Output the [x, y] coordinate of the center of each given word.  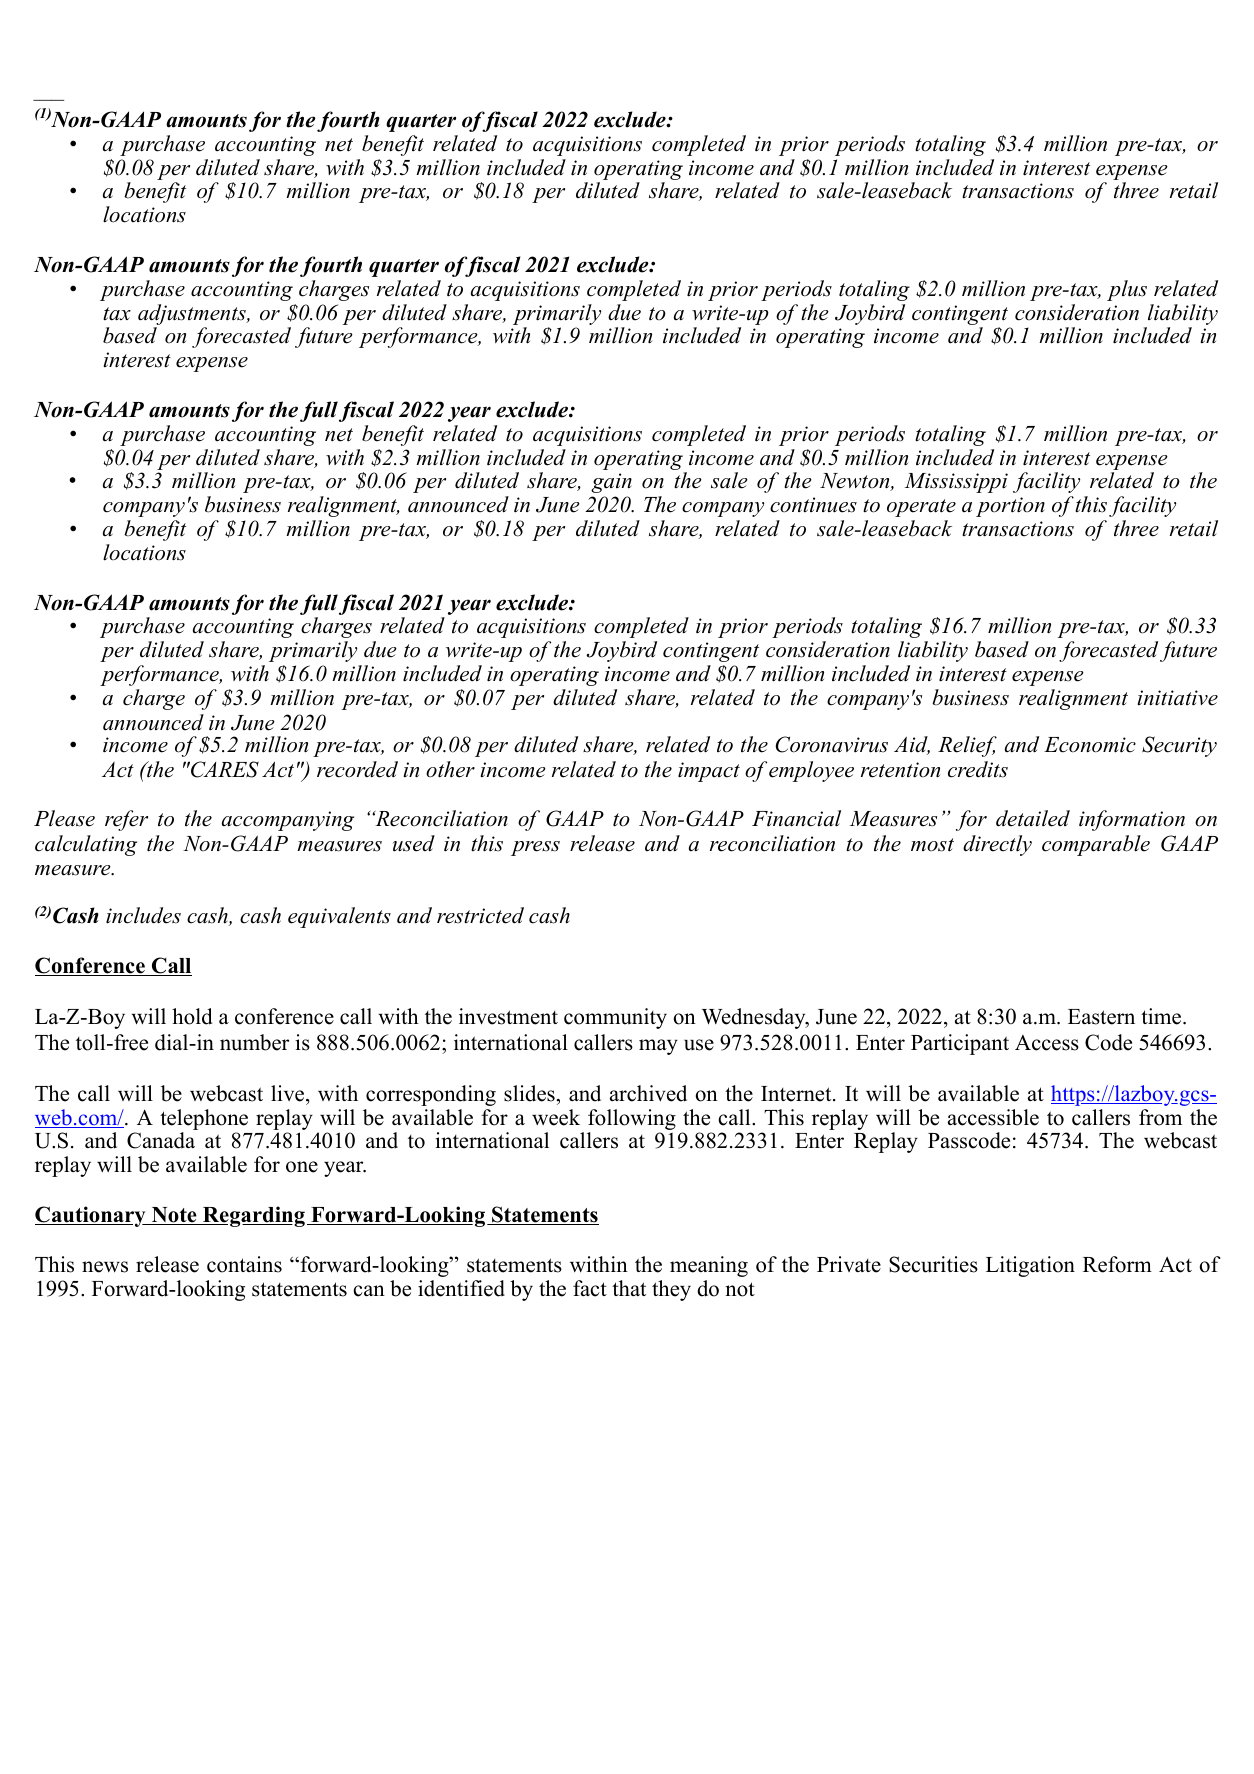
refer [126, 820]
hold [192, 1016]
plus [1127, 290]
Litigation [1030, 1266]
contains [244, 1264]
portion [1010, 507]
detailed [1033, 818]
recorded [357, 769]
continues [813, 505]
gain [611, 483]
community [615, 1018]
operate [921, 508]
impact [709, 772]
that [629, 1288]
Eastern [1101, 1017]
